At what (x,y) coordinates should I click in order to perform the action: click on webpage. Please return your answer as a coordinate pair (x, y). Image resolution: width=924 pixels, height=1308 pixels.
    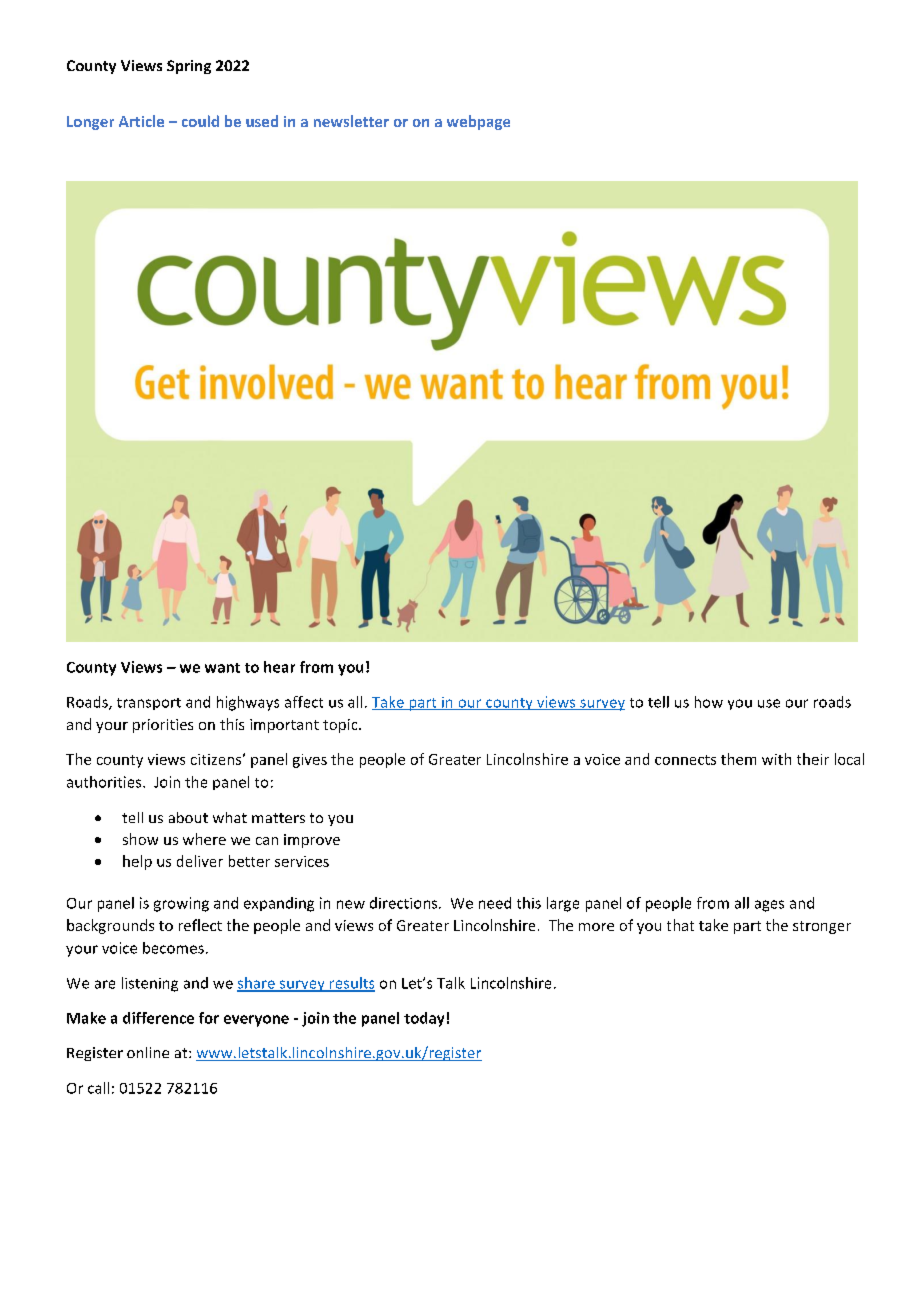
    Looking at the image, I should click on (478, 122).
